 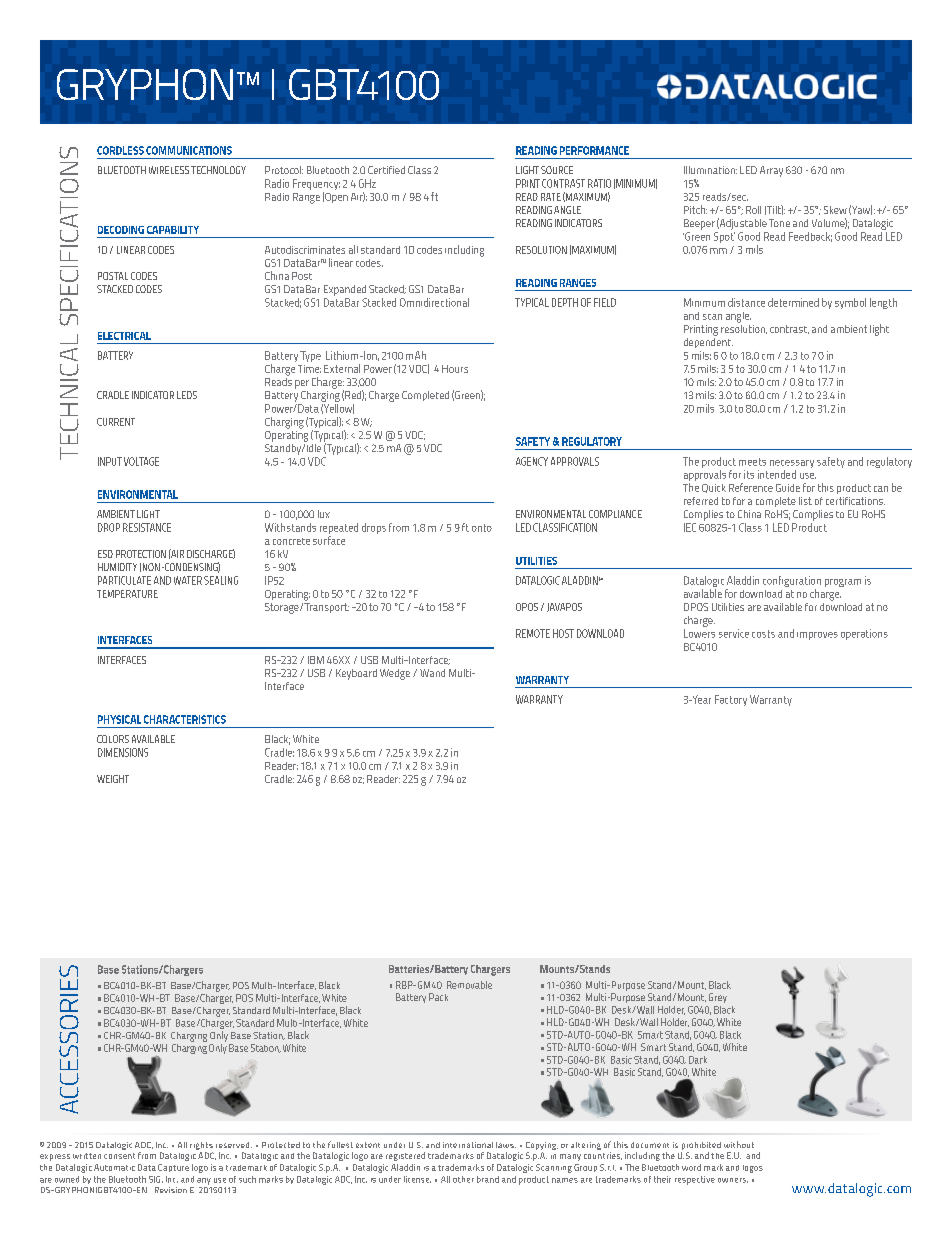 I want to click on international, so click(x=468, y=1145).
